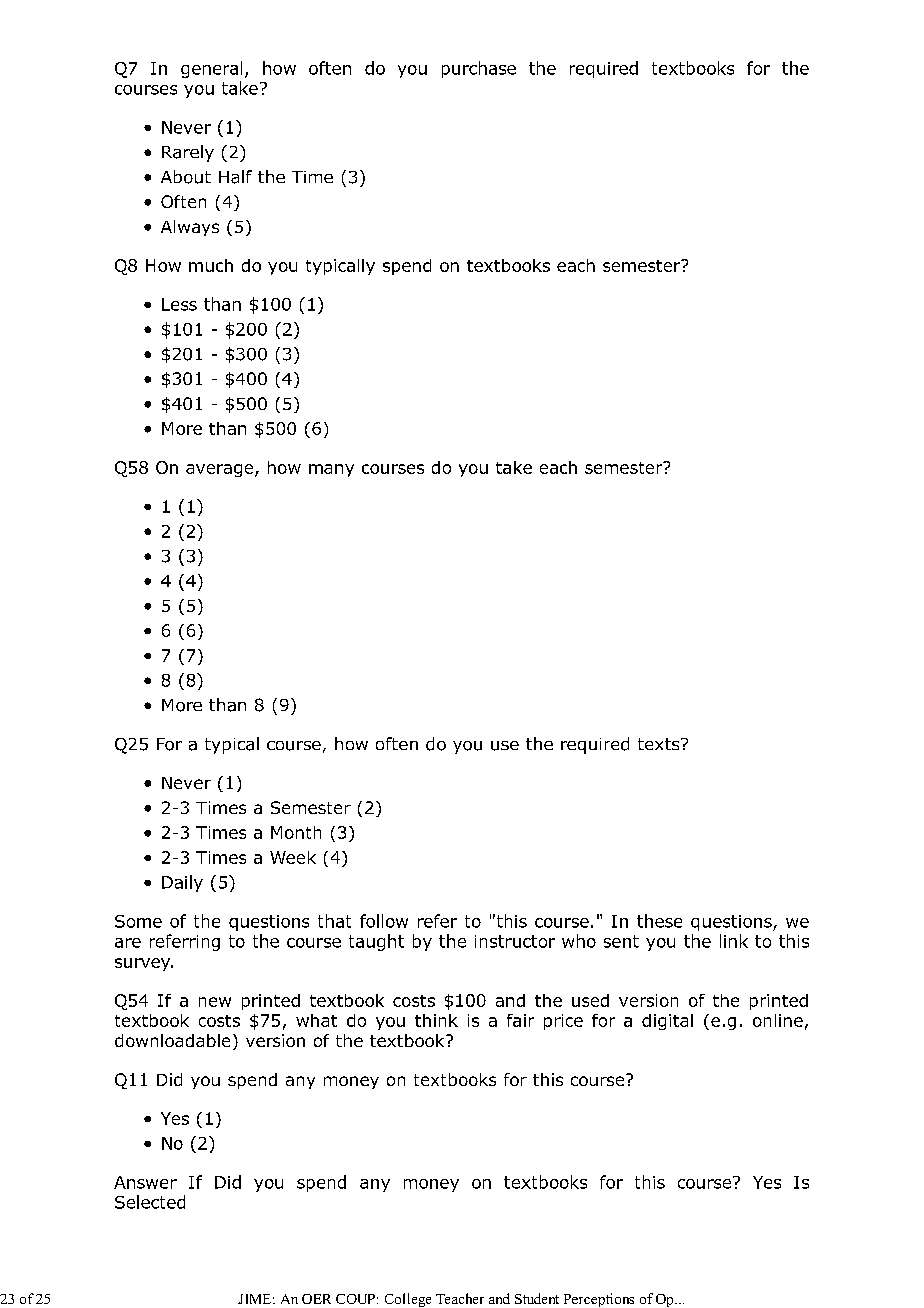 This screenshot has height=1308, width=924. What do you see at coordinates (235, 177) in the screenshot?
I see `Half` at bounding box center [235, 177].
